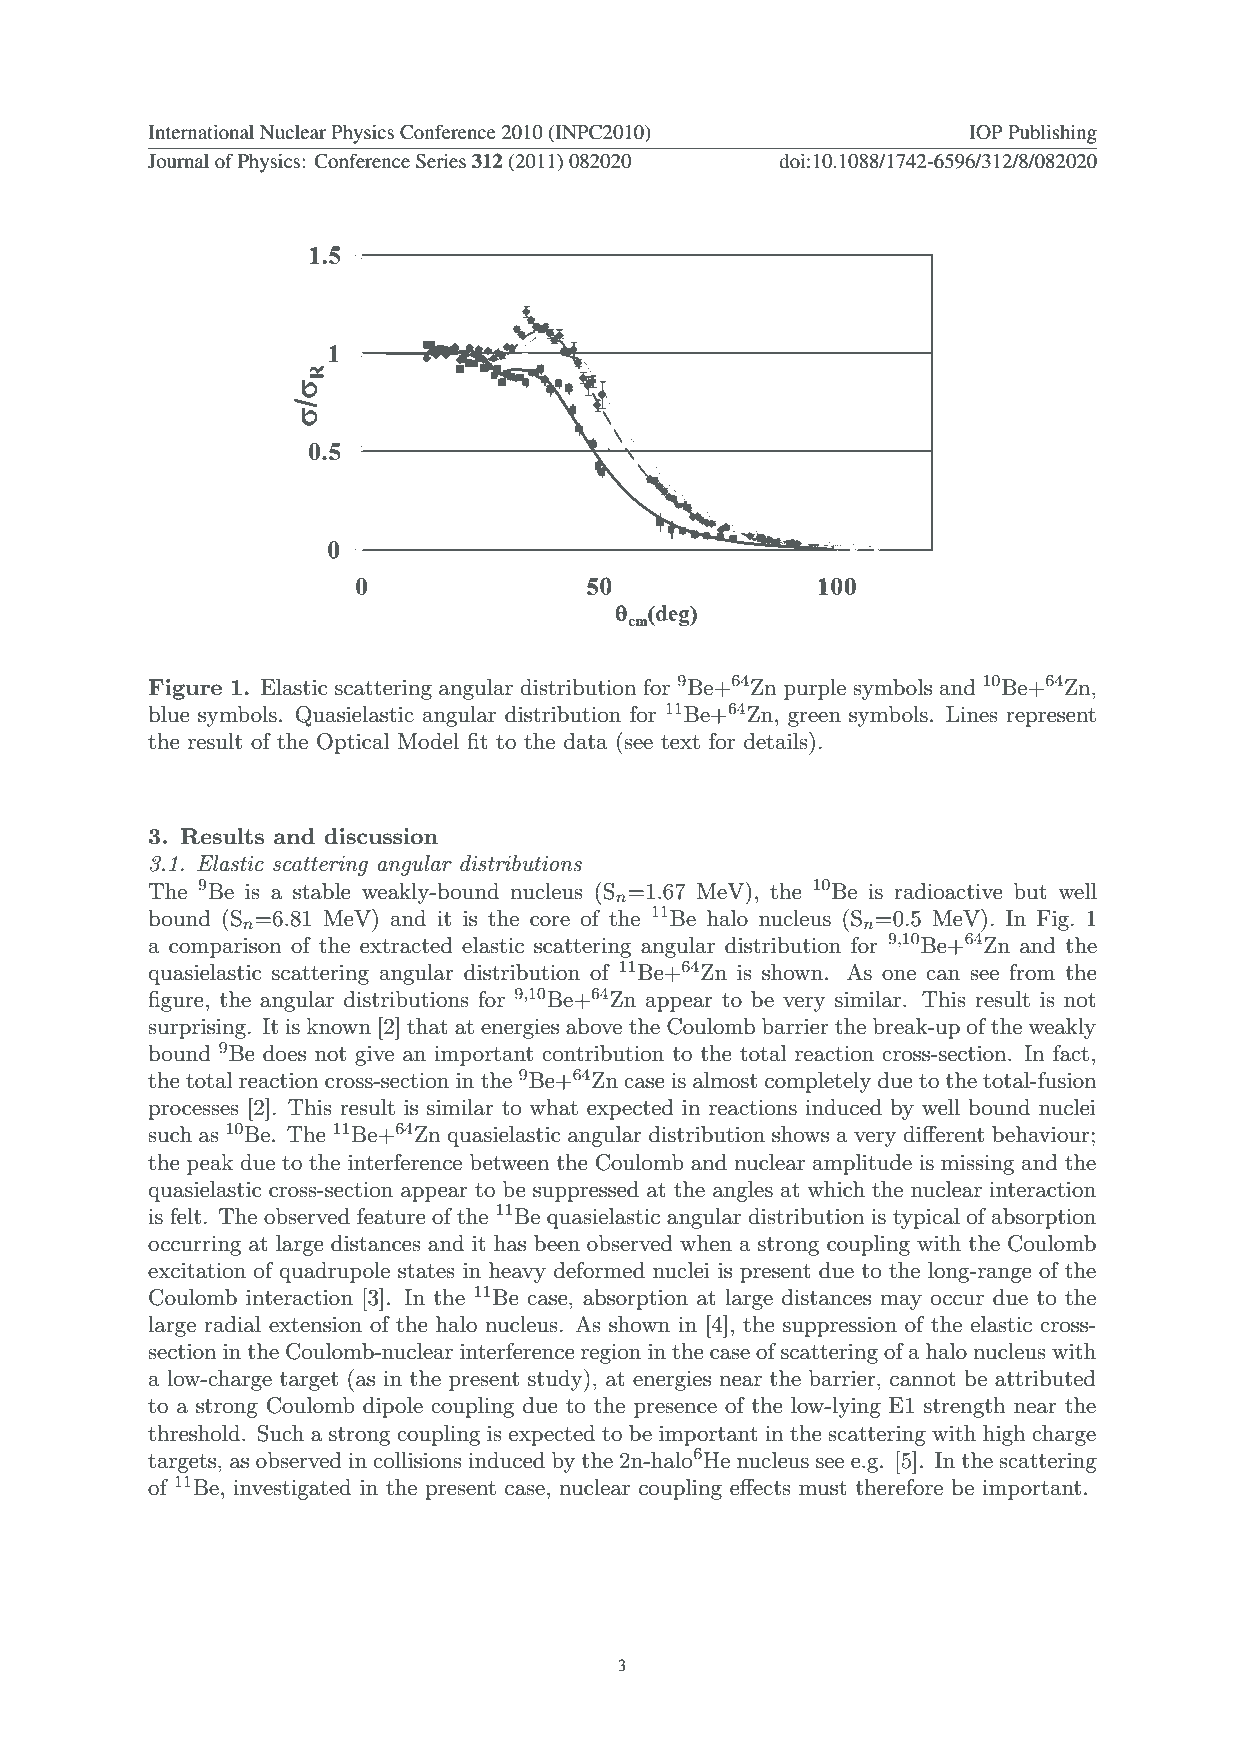  Describe the element at coordinates (986, 132) in the screenshot. I see `IOP` at that location.
